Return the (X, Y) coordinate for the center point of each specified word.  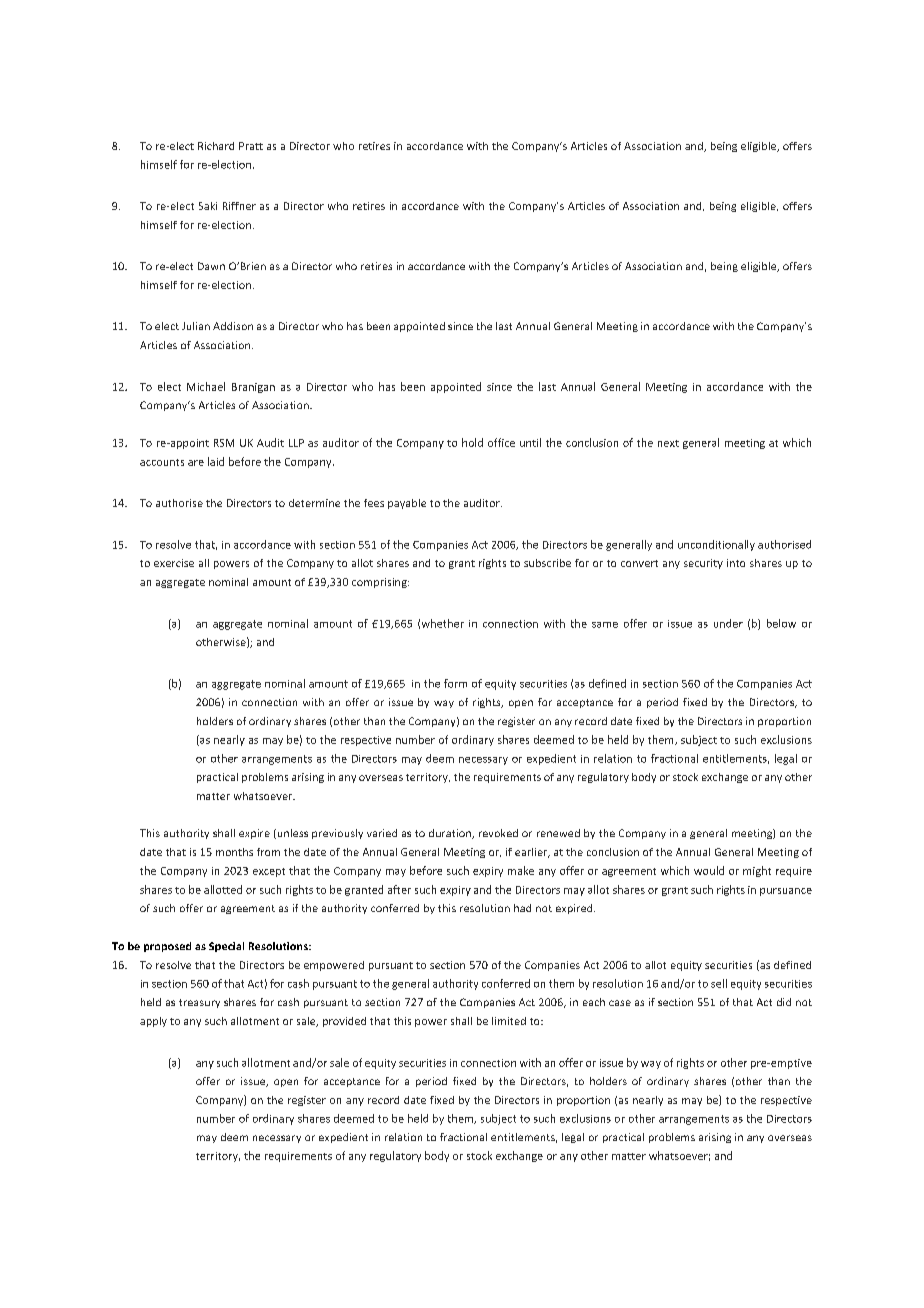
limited (509, 1021)
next (668, 443)
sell (719, 983)
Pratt (251, 146)
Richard (216, 146)
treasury (199, 1003)
